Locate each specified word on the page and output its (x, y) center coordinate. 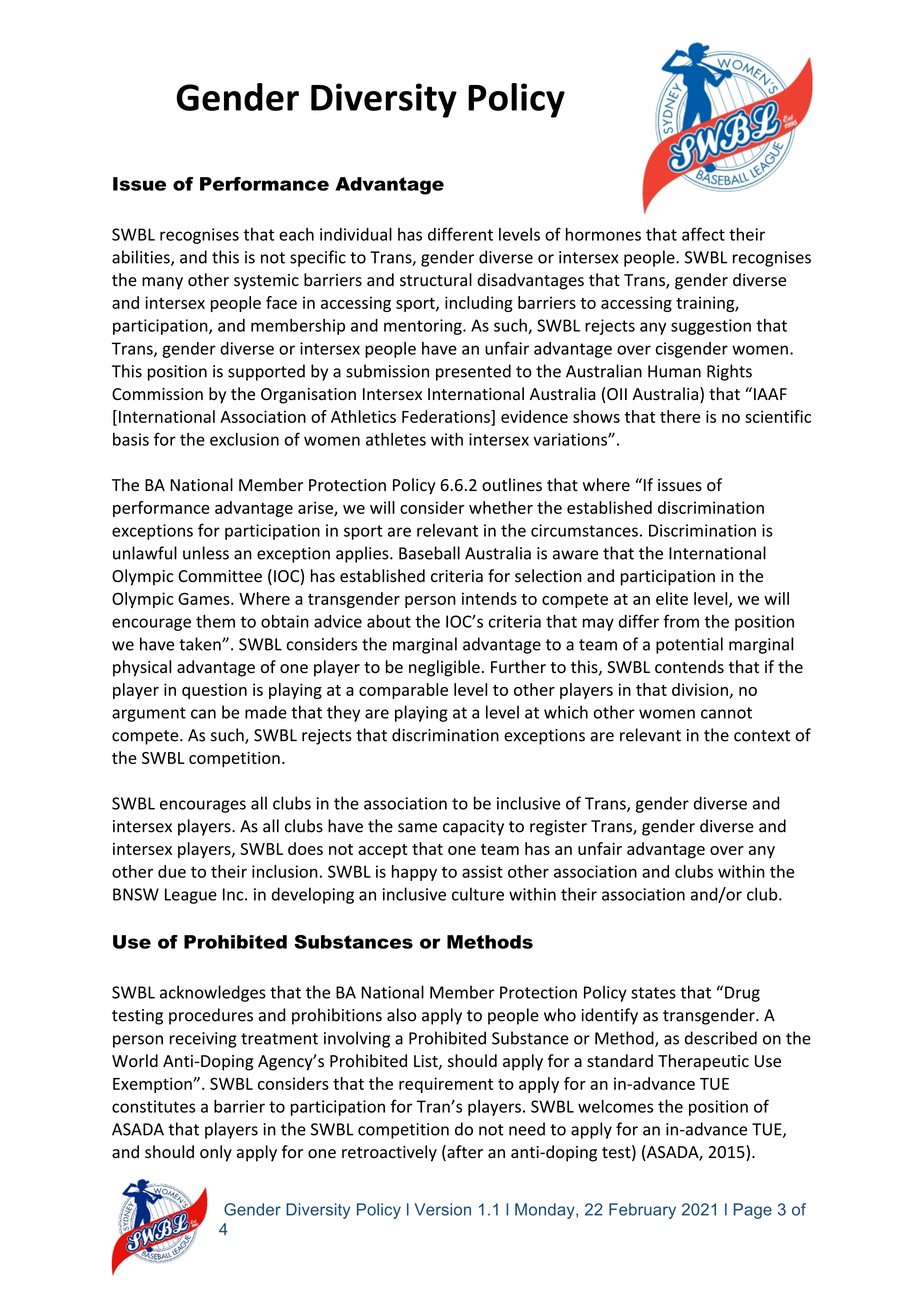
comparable (403, 691)
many (162, 283)
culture (478, 894)
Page (753, 1211)
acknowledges (213, 993)
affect (703, 234)
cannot (726, 713)
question (214, 691)
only (216, 1153)
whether (501, 507)
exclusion (244, 439)
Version (442, 1209)
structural (436, 280)
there (680, 416)
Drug (742, 994)
